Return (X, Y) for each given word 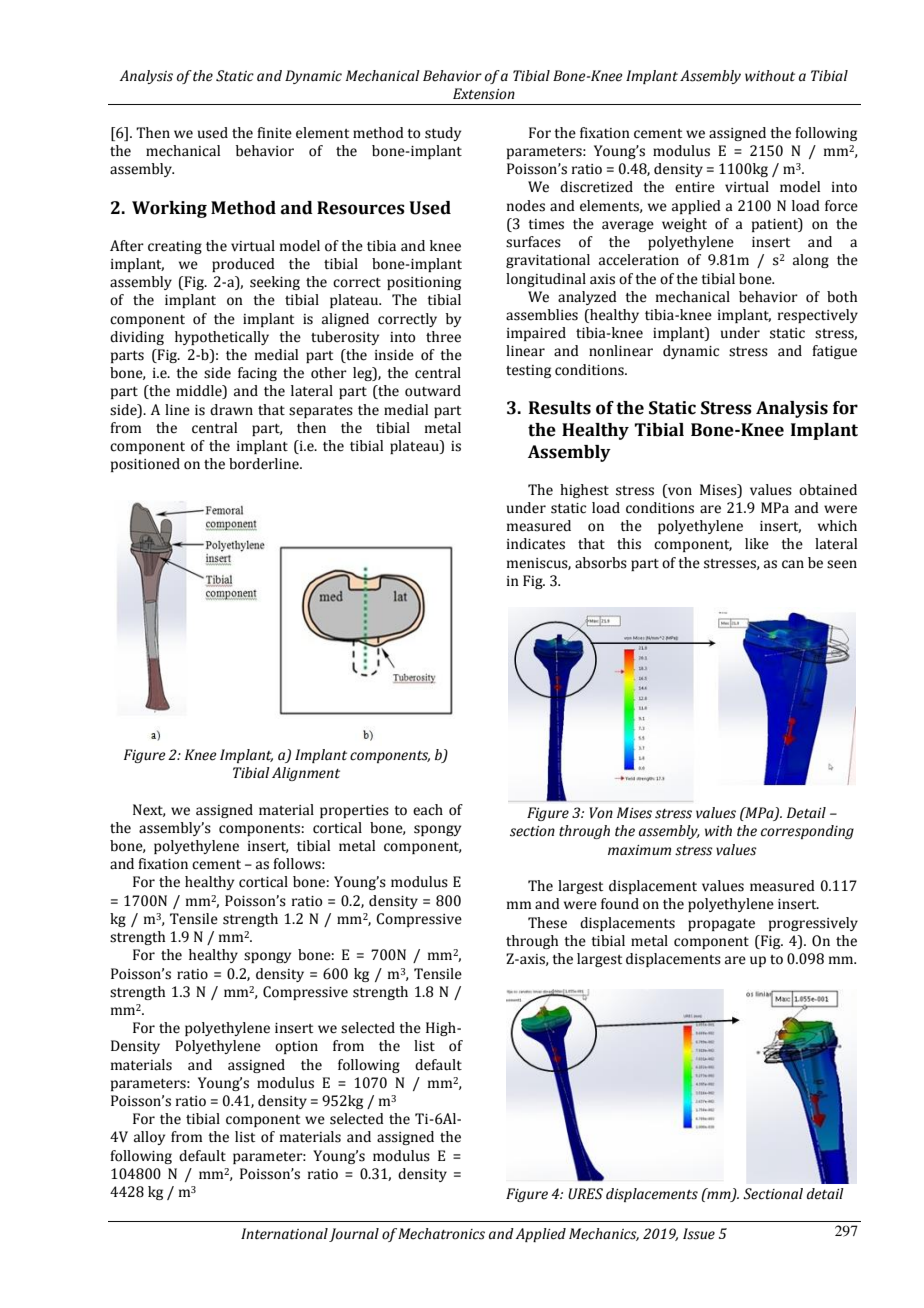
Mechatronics (441, 1234)
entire (695, 187)
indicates (536, 544)
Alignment (306, 774)
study (443, 134)
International (284, 1234)
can (793, 564)
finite (274, 133)
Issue (699, 1234)
